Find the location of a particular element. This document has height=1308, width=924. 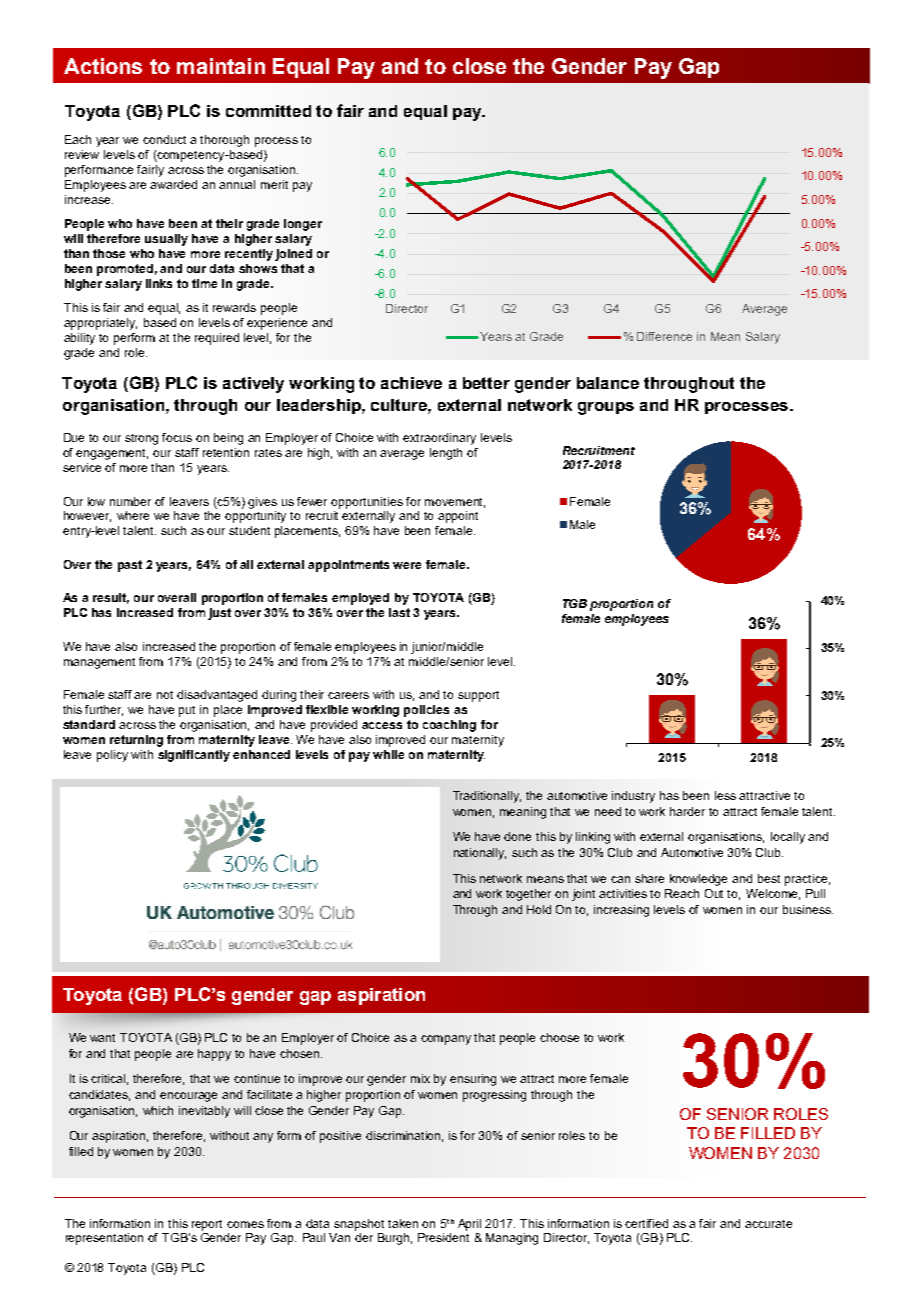

together is located at coordinates (528, 895).
